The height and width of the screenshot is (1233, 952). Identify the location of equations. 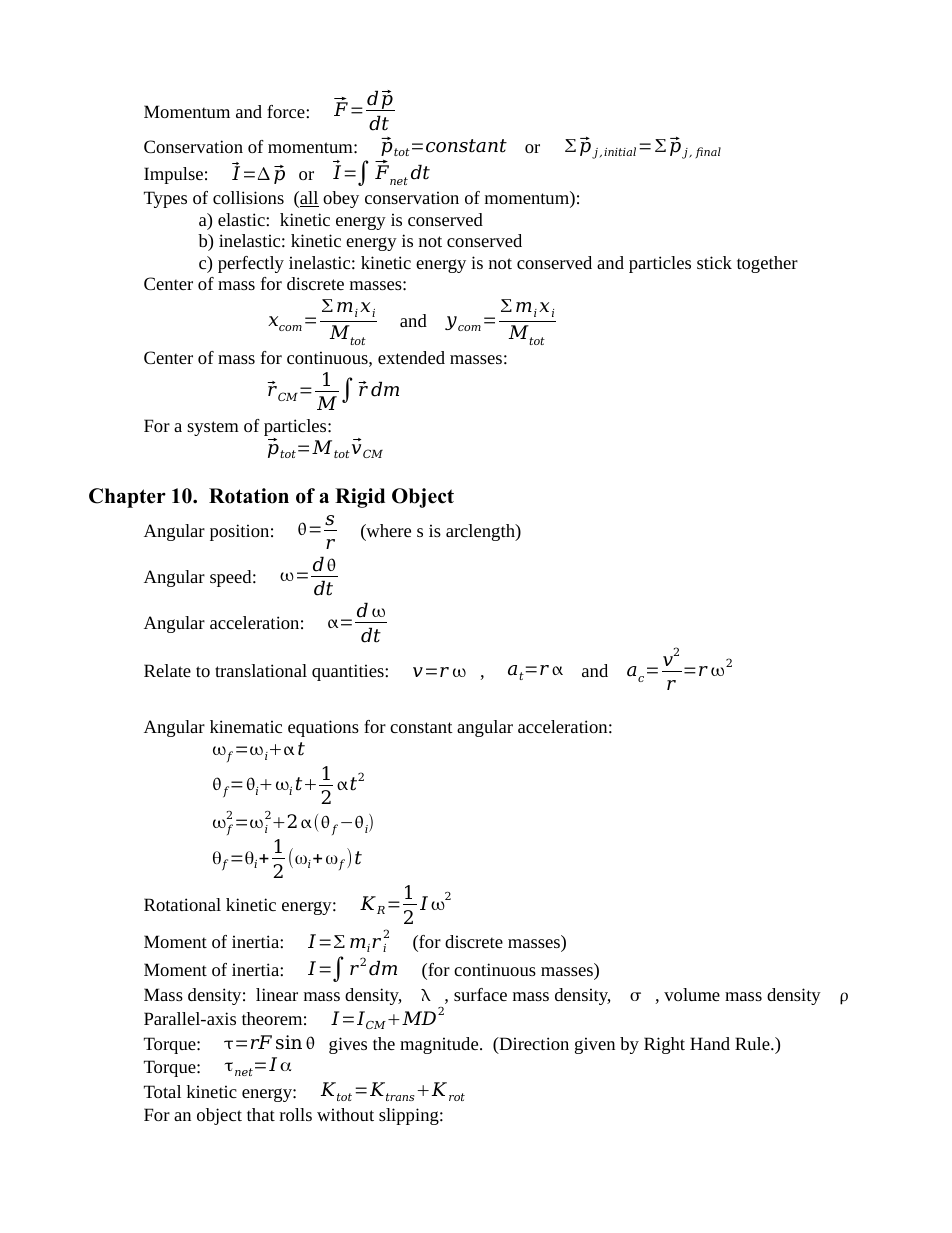
(323, 728).
